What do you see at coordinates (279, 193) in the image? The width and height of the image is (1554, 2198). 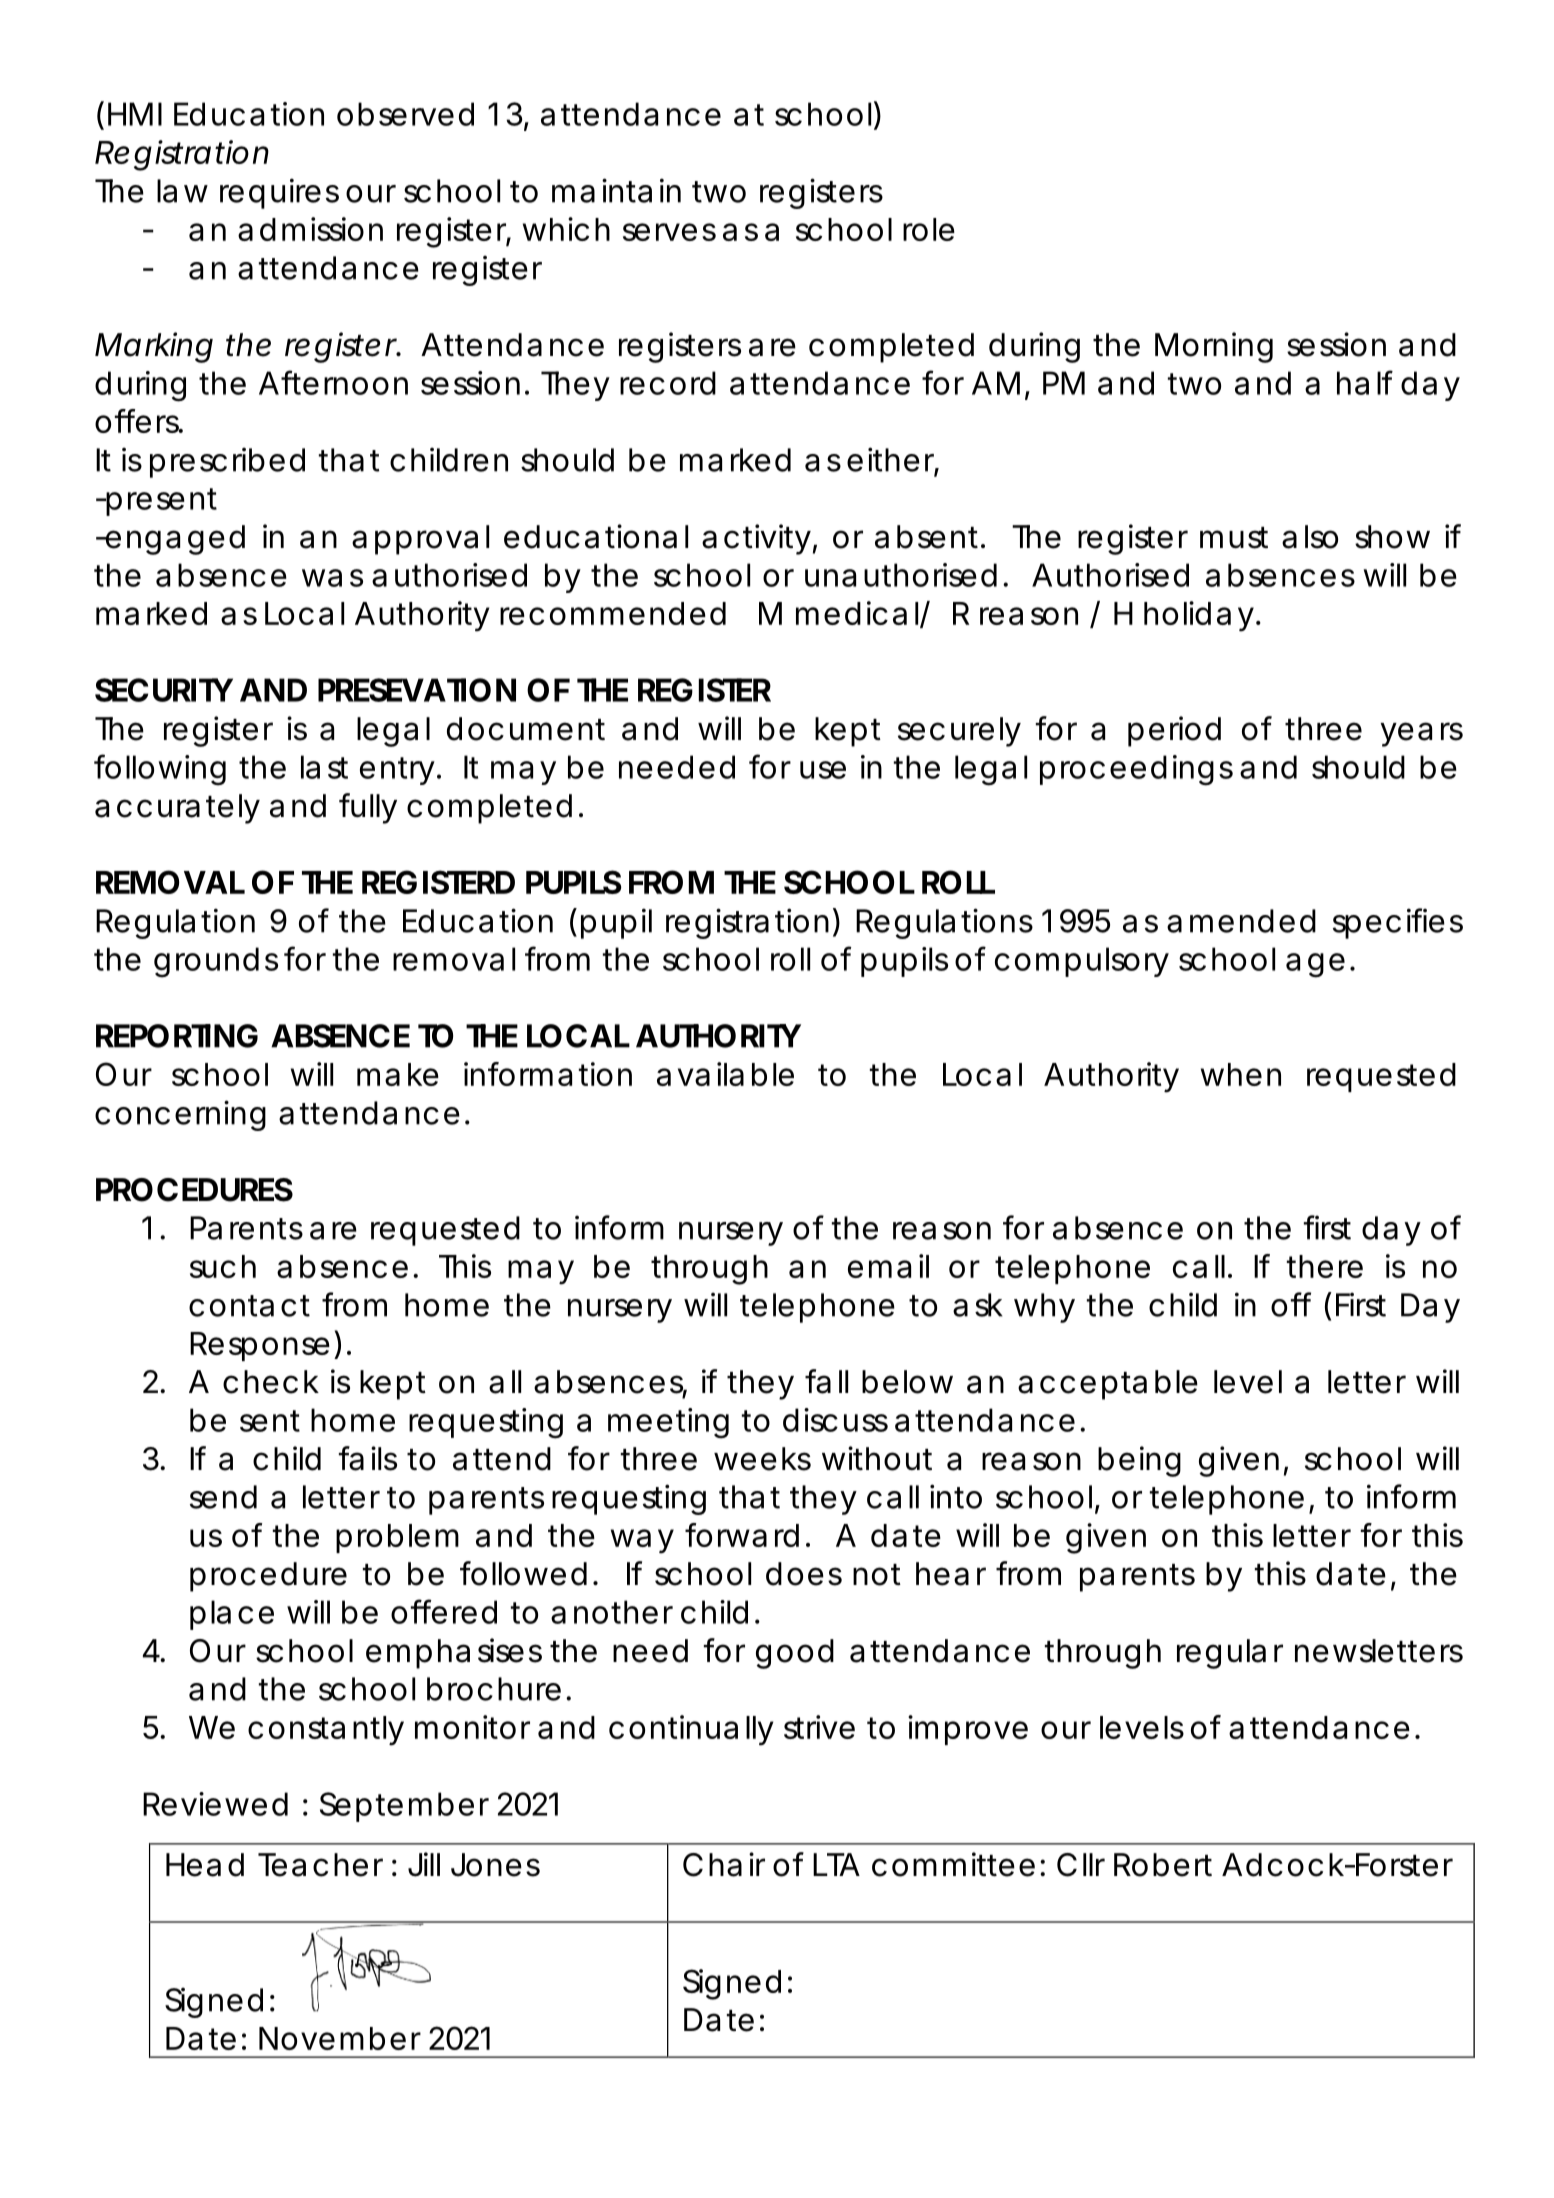 I see `requires` at bounding box center [279, 193].
